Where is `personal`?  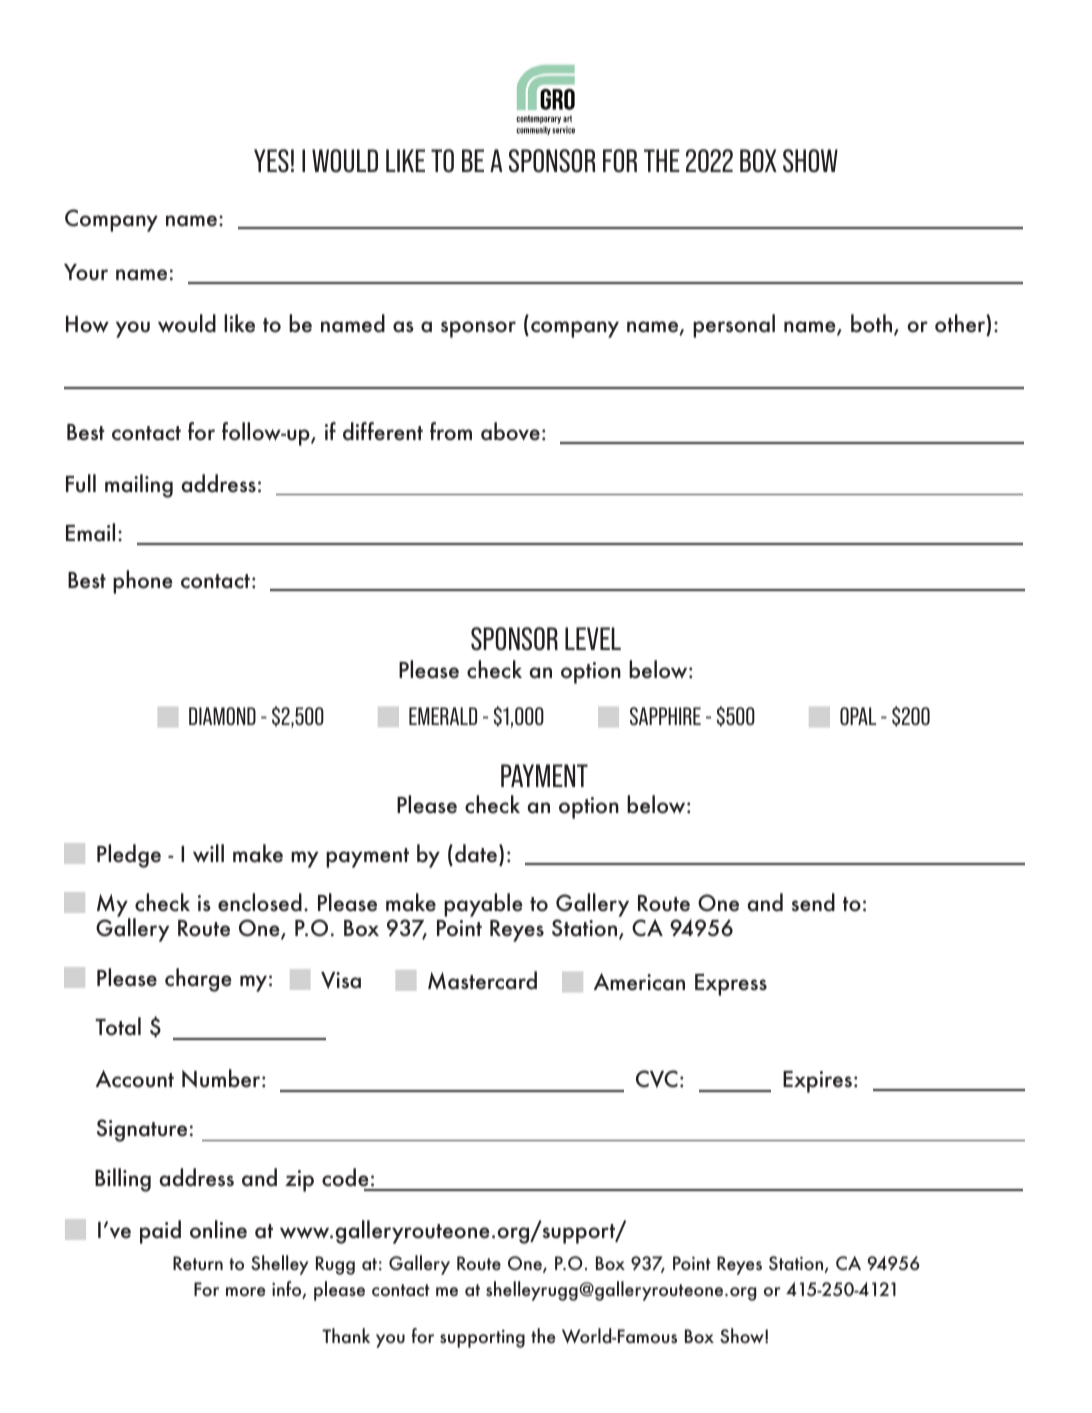
personal is located at coordinates (734, 326).
